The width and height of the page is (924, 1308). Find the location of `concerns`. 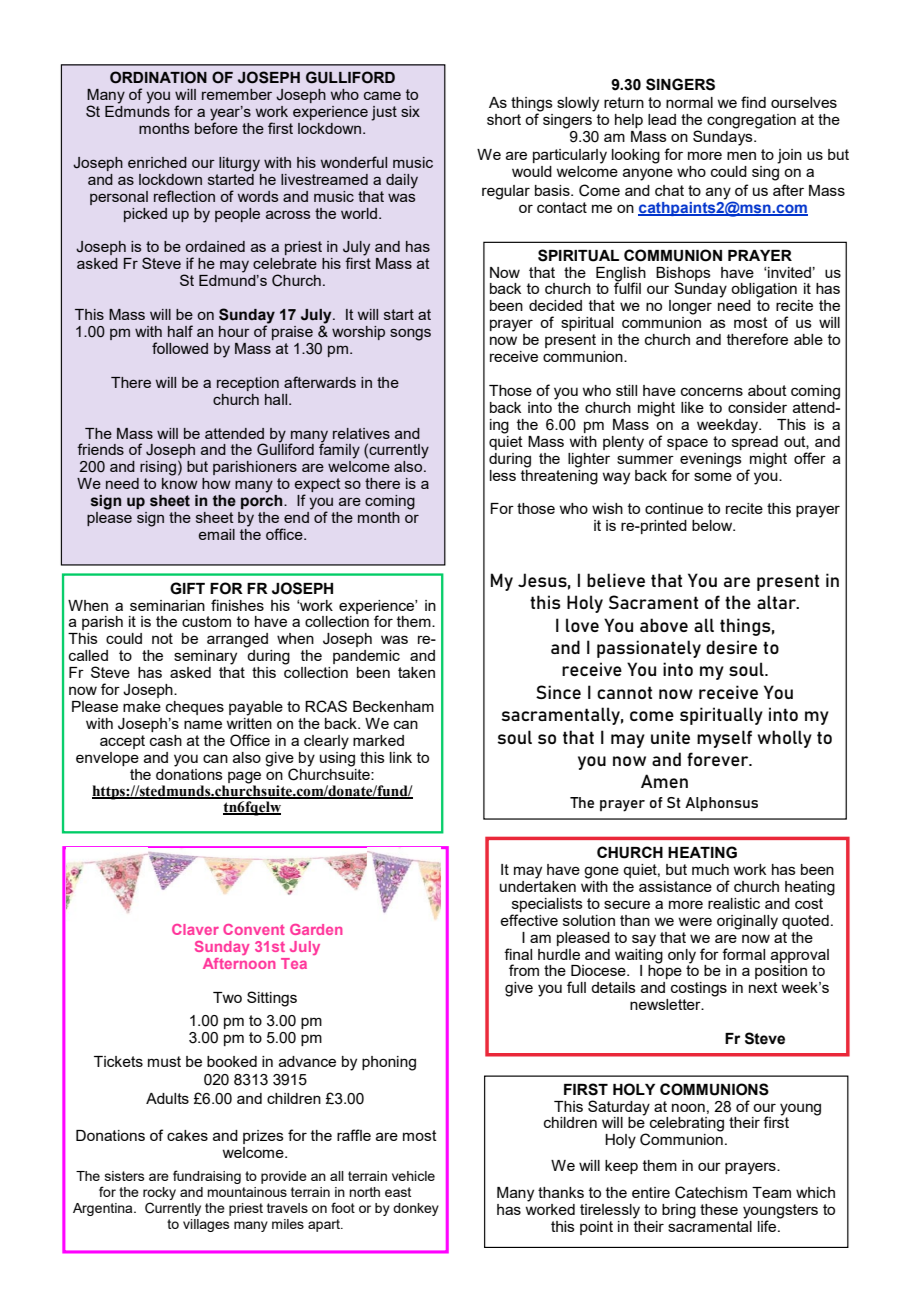

concerns is located at coordinates (712, 391).
